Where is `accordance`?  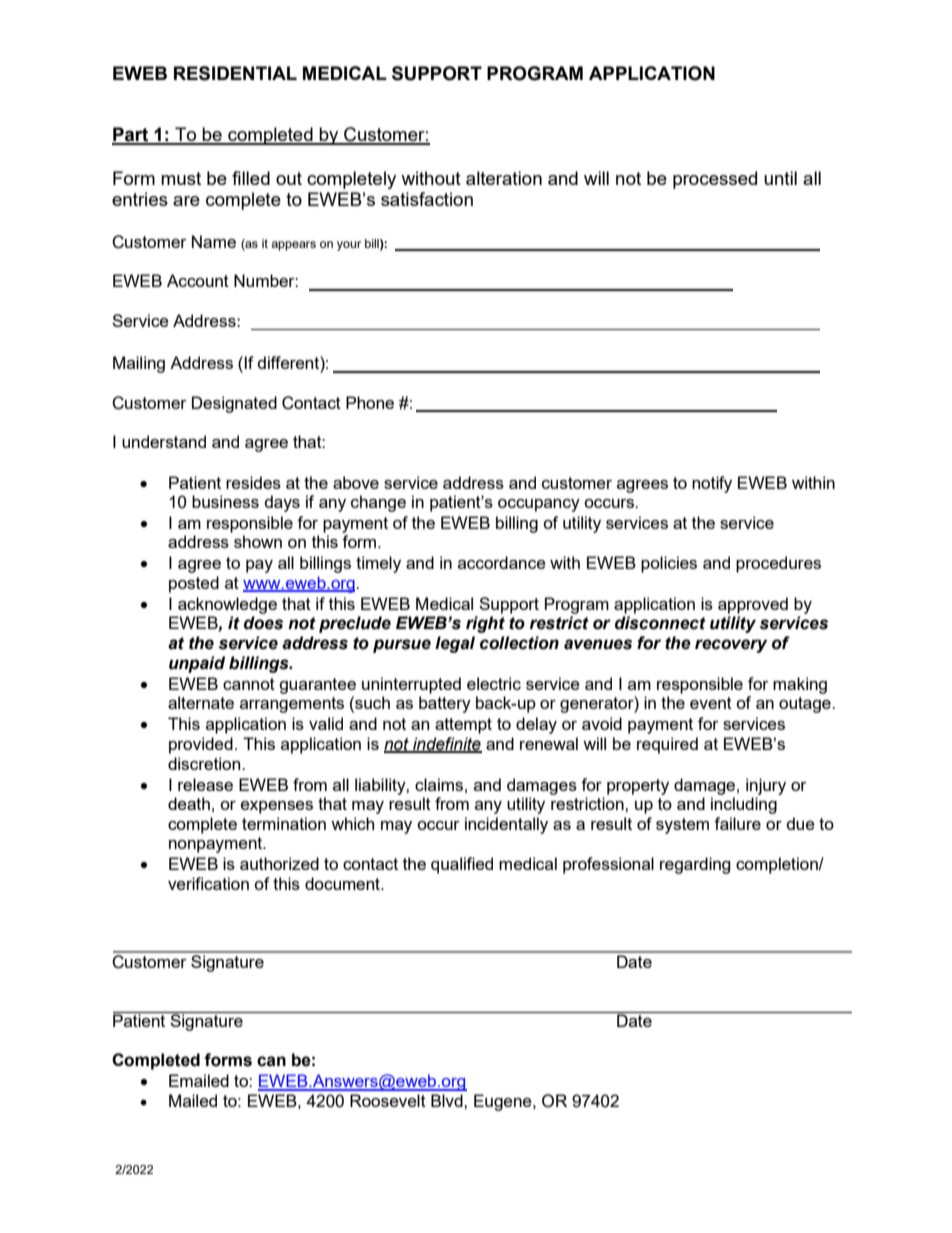 accordance is located at coordinates (502, 562).
